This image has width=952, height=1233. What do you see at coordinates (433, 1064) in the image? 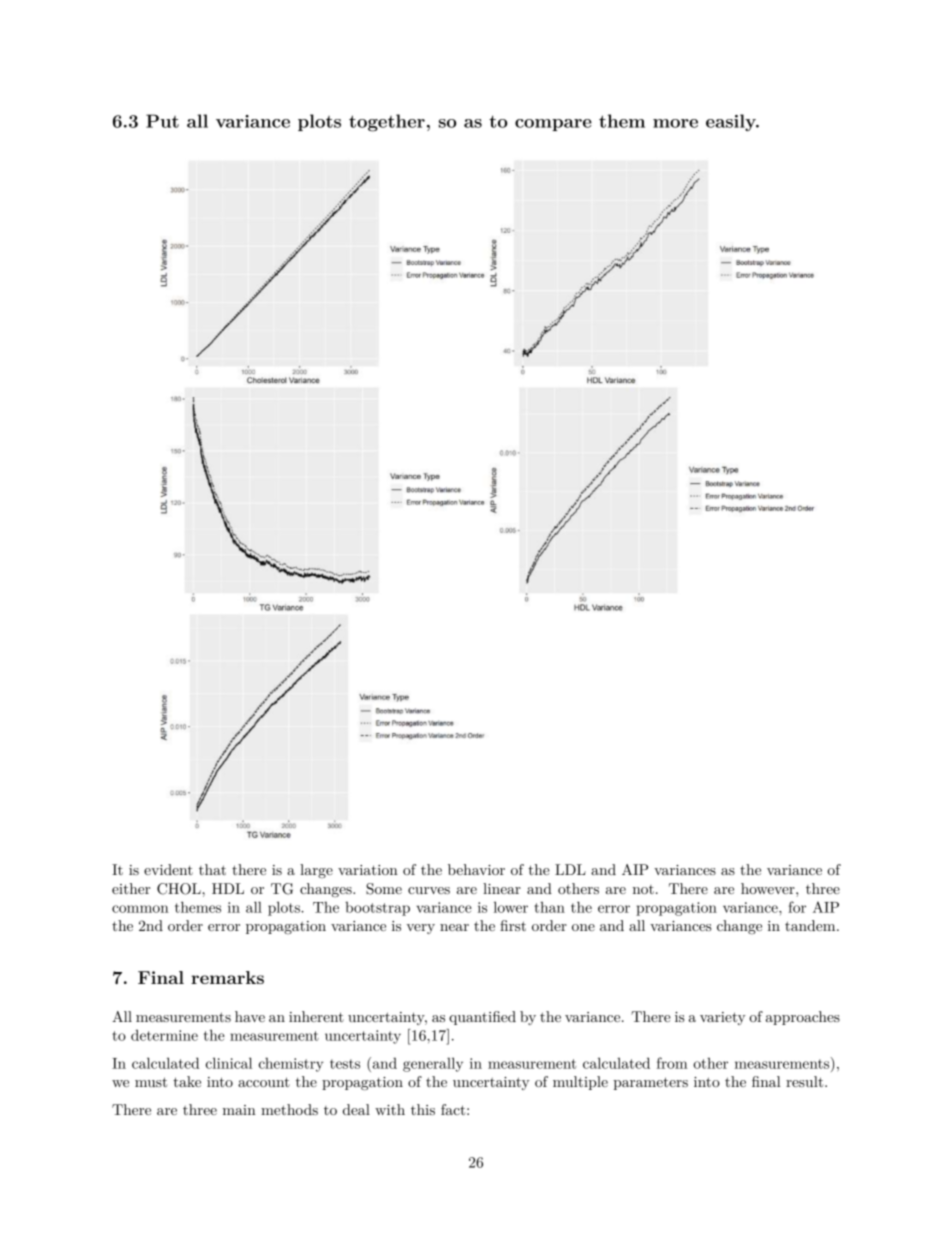
I see `generally` at bounding box center [433, 1064].
